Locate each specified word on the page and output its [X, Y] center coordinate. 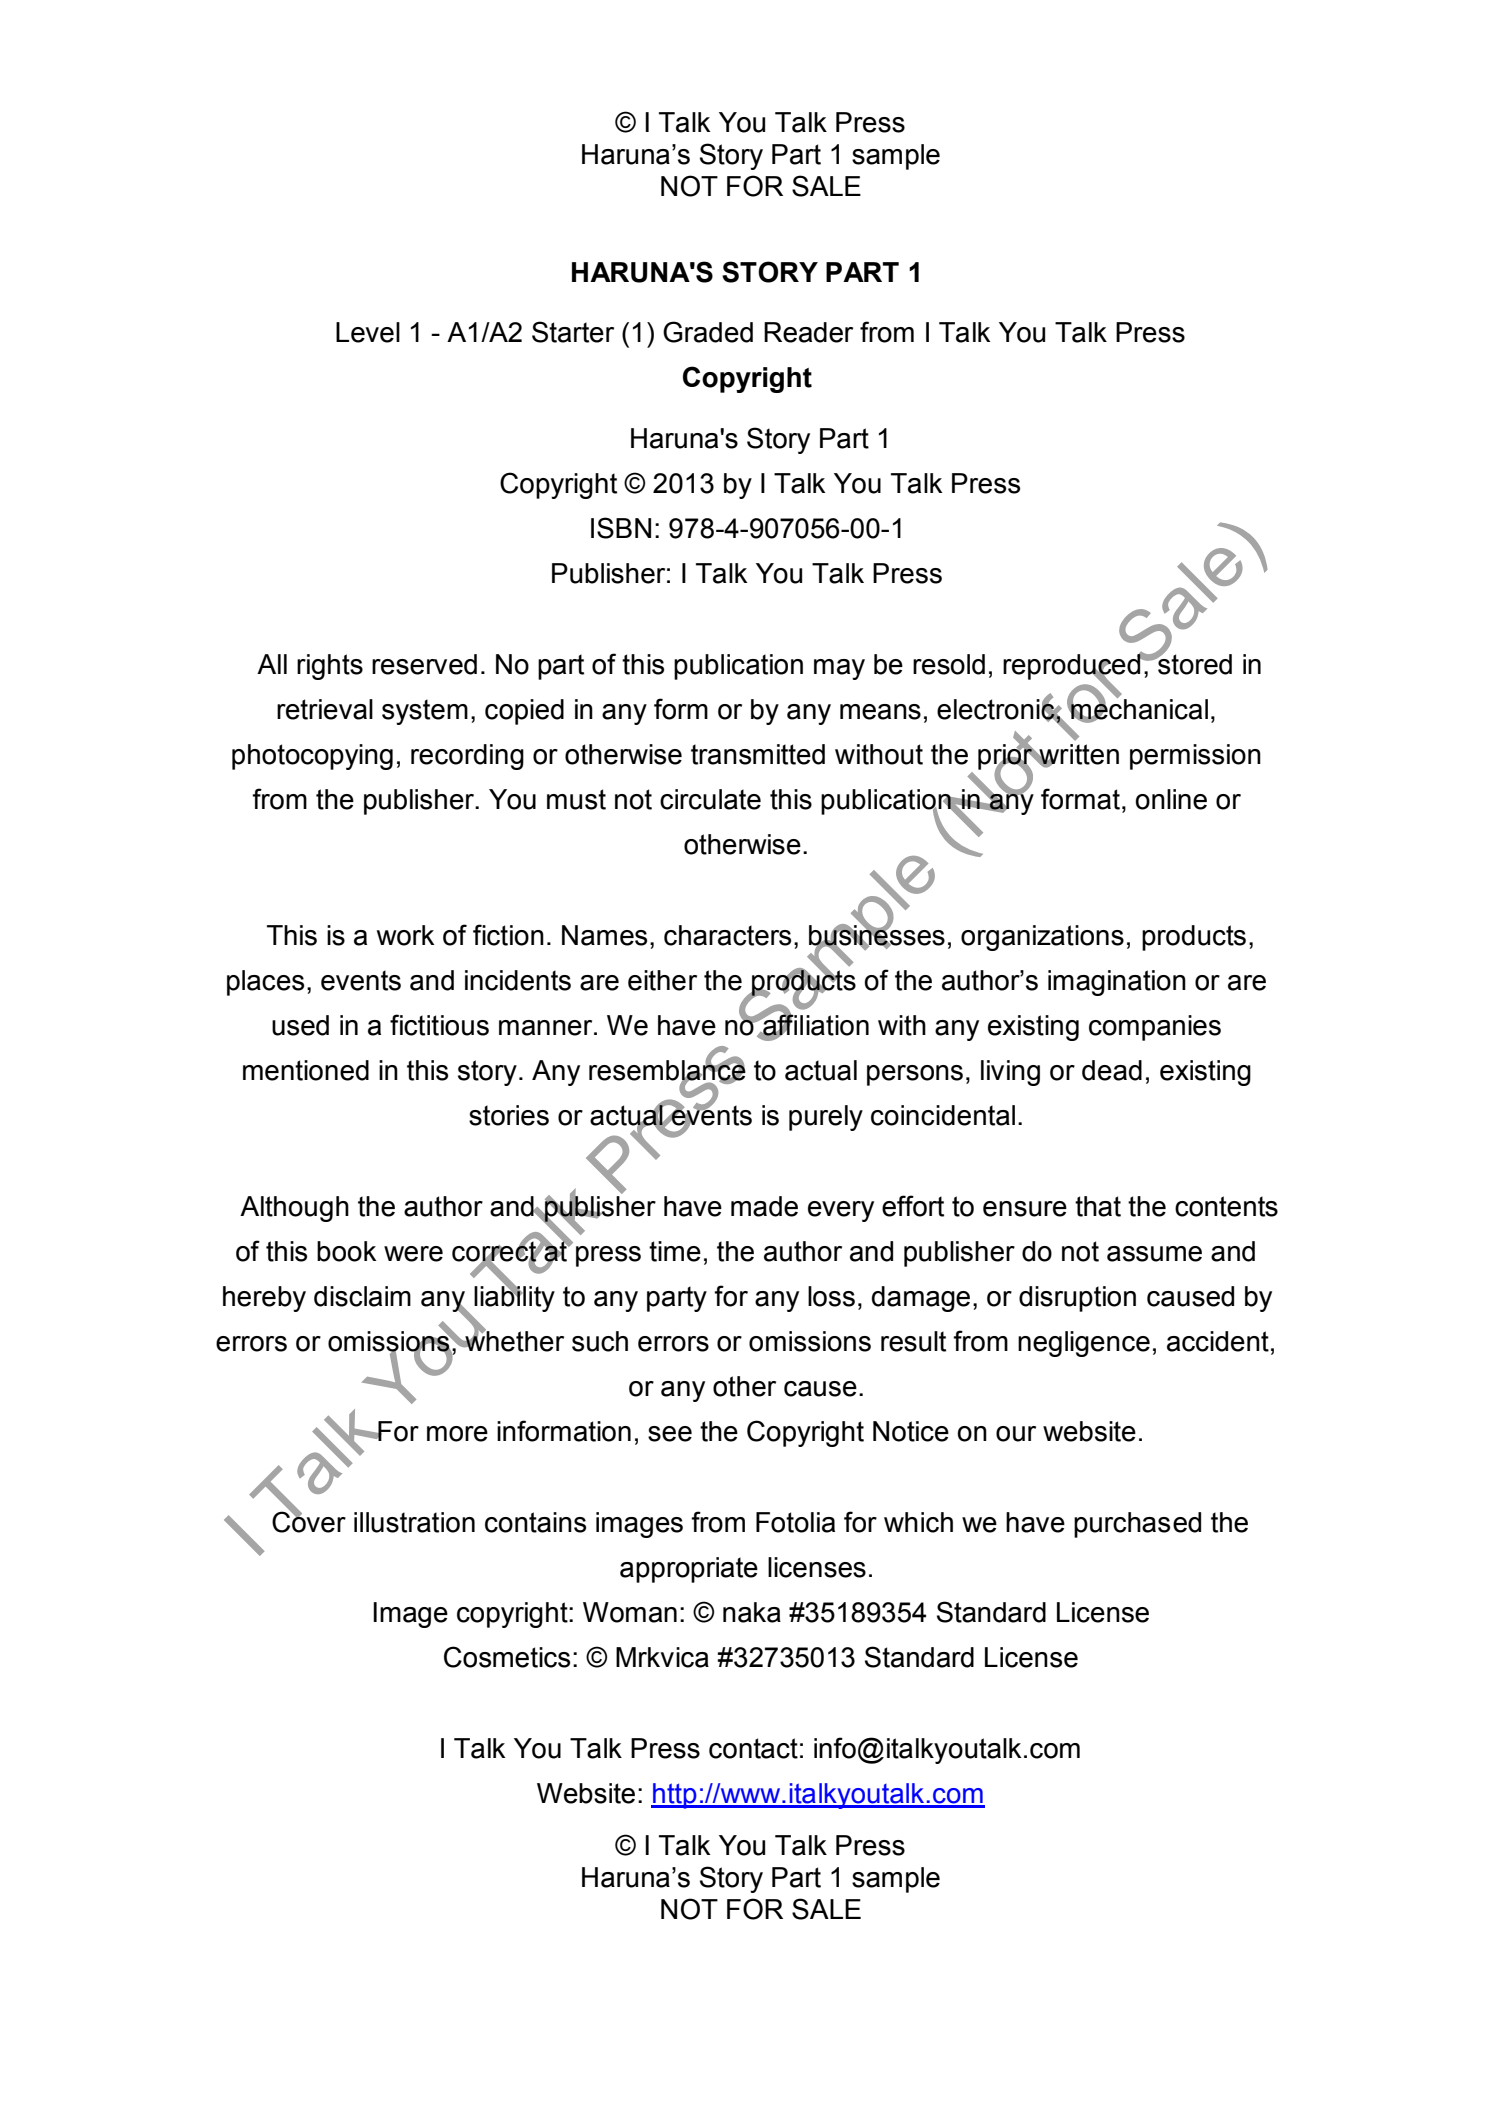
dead [1112, 1070]
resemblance [667, 1070]
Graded [708, 332]
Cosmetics [507, 1657]
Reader [808, 332]
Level [368, 332]
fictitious [439, 1025]
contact [753, 1748]
